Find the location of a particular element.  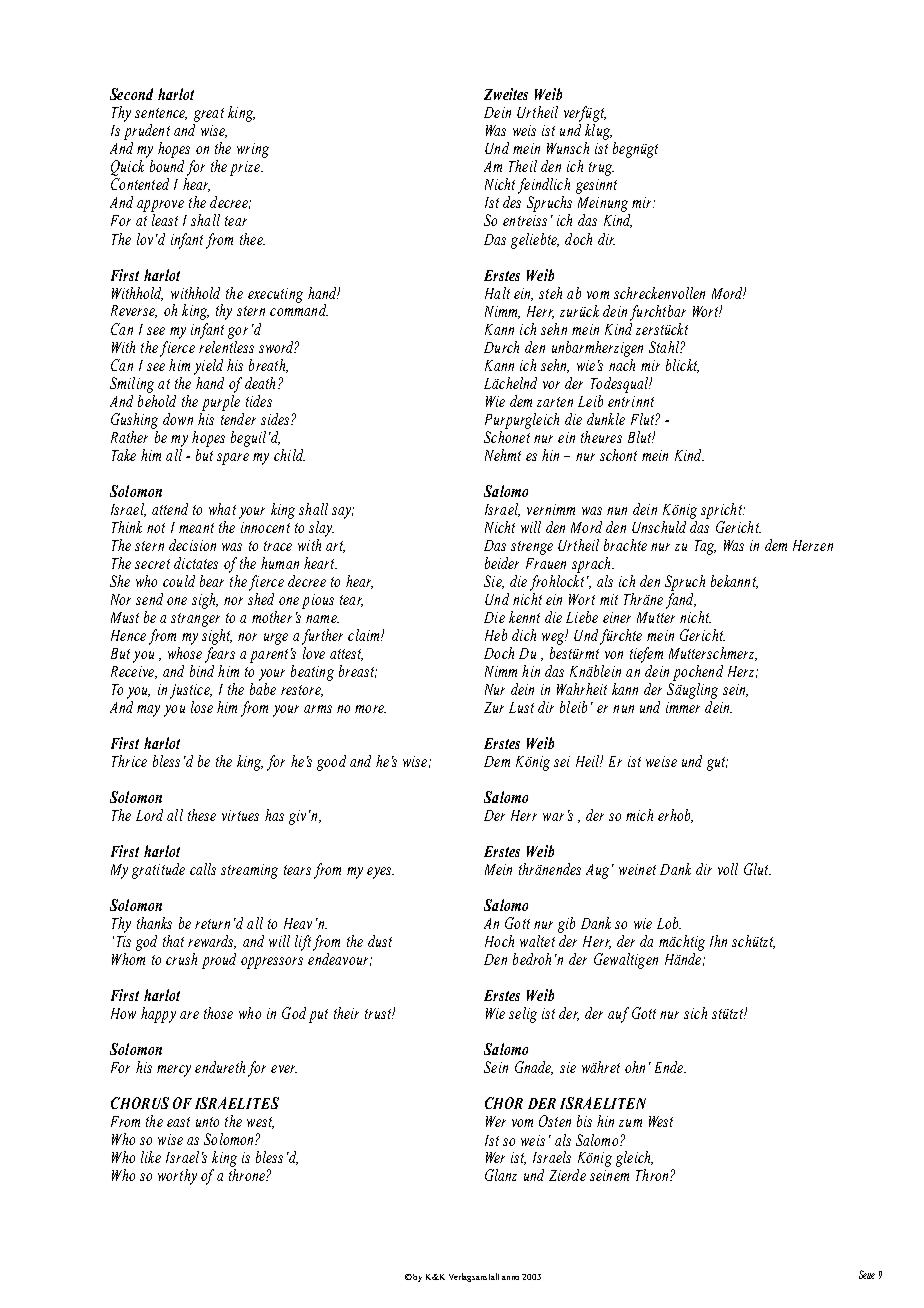

purple is located at coordinates (221, 401).
